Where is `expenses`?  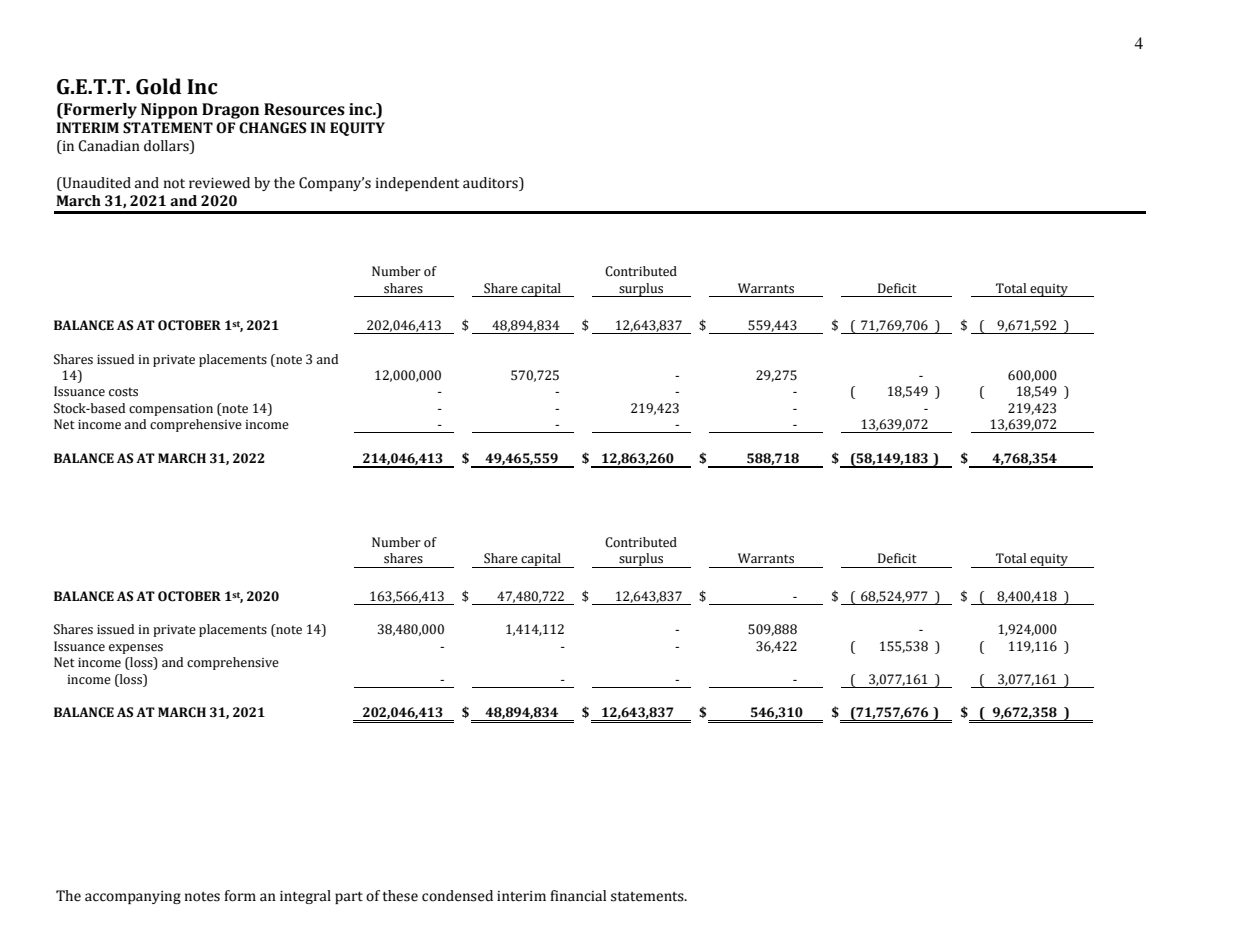
expenses is located at coordinates (136, 649).
